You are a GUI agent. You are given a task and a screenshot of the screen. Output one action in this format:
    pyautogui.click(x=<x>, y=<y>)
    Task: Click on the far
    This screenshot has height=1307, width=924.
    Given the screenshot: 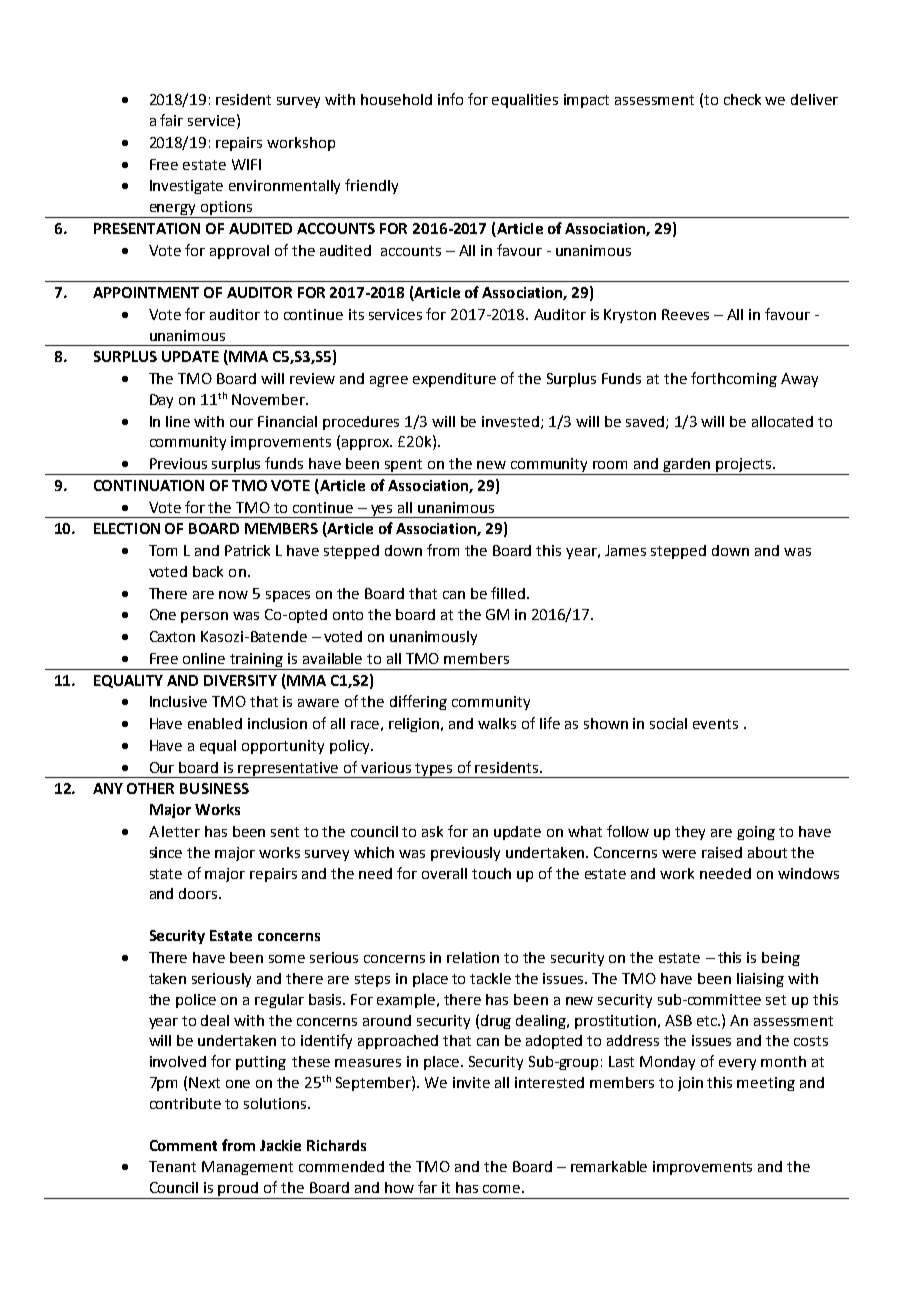 What is the action you would take?
    pyautogui.click(x=427, y=1187)
